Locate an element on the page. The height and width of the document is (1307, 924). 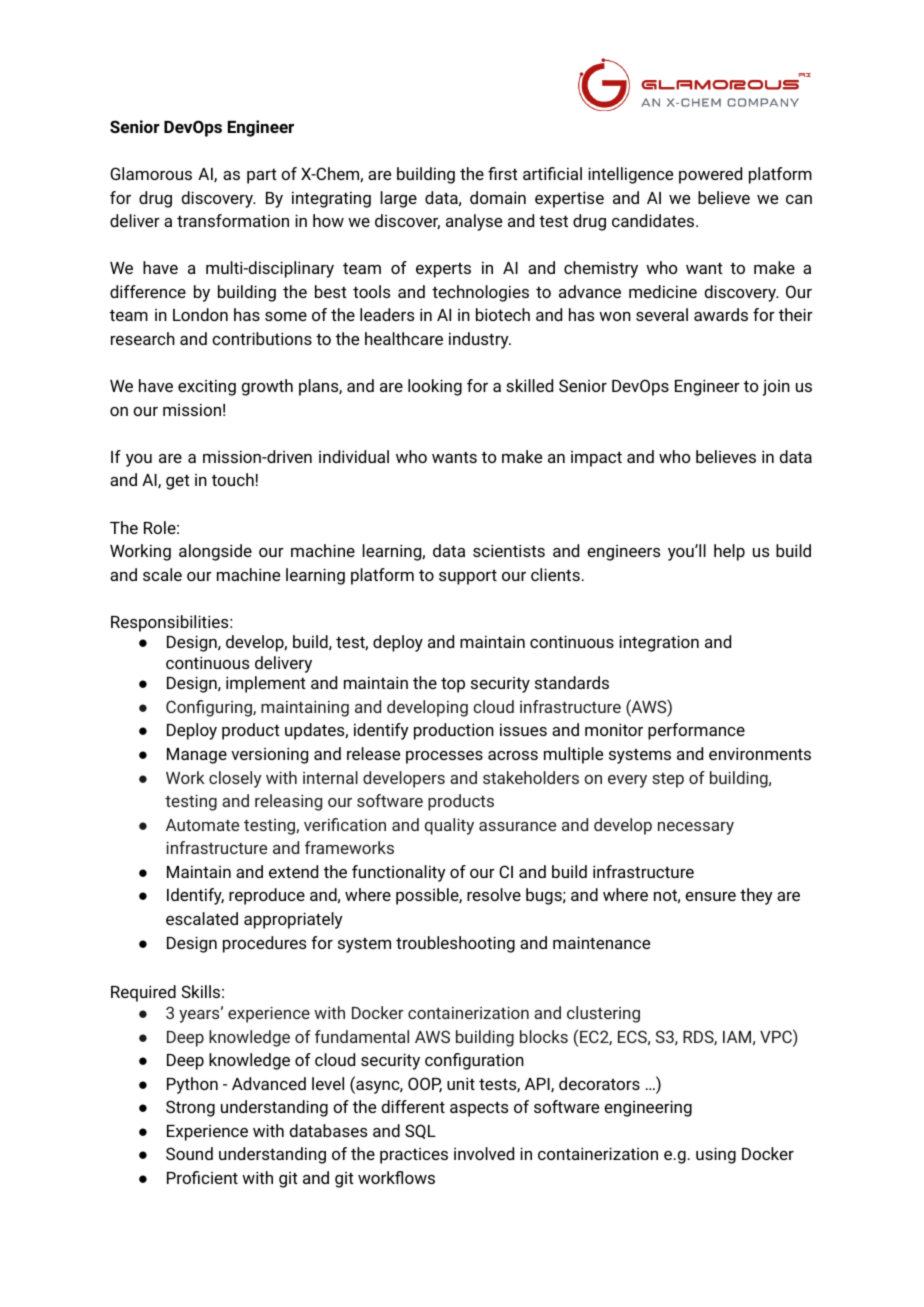
resolve is located at coordinates (494, 894).
